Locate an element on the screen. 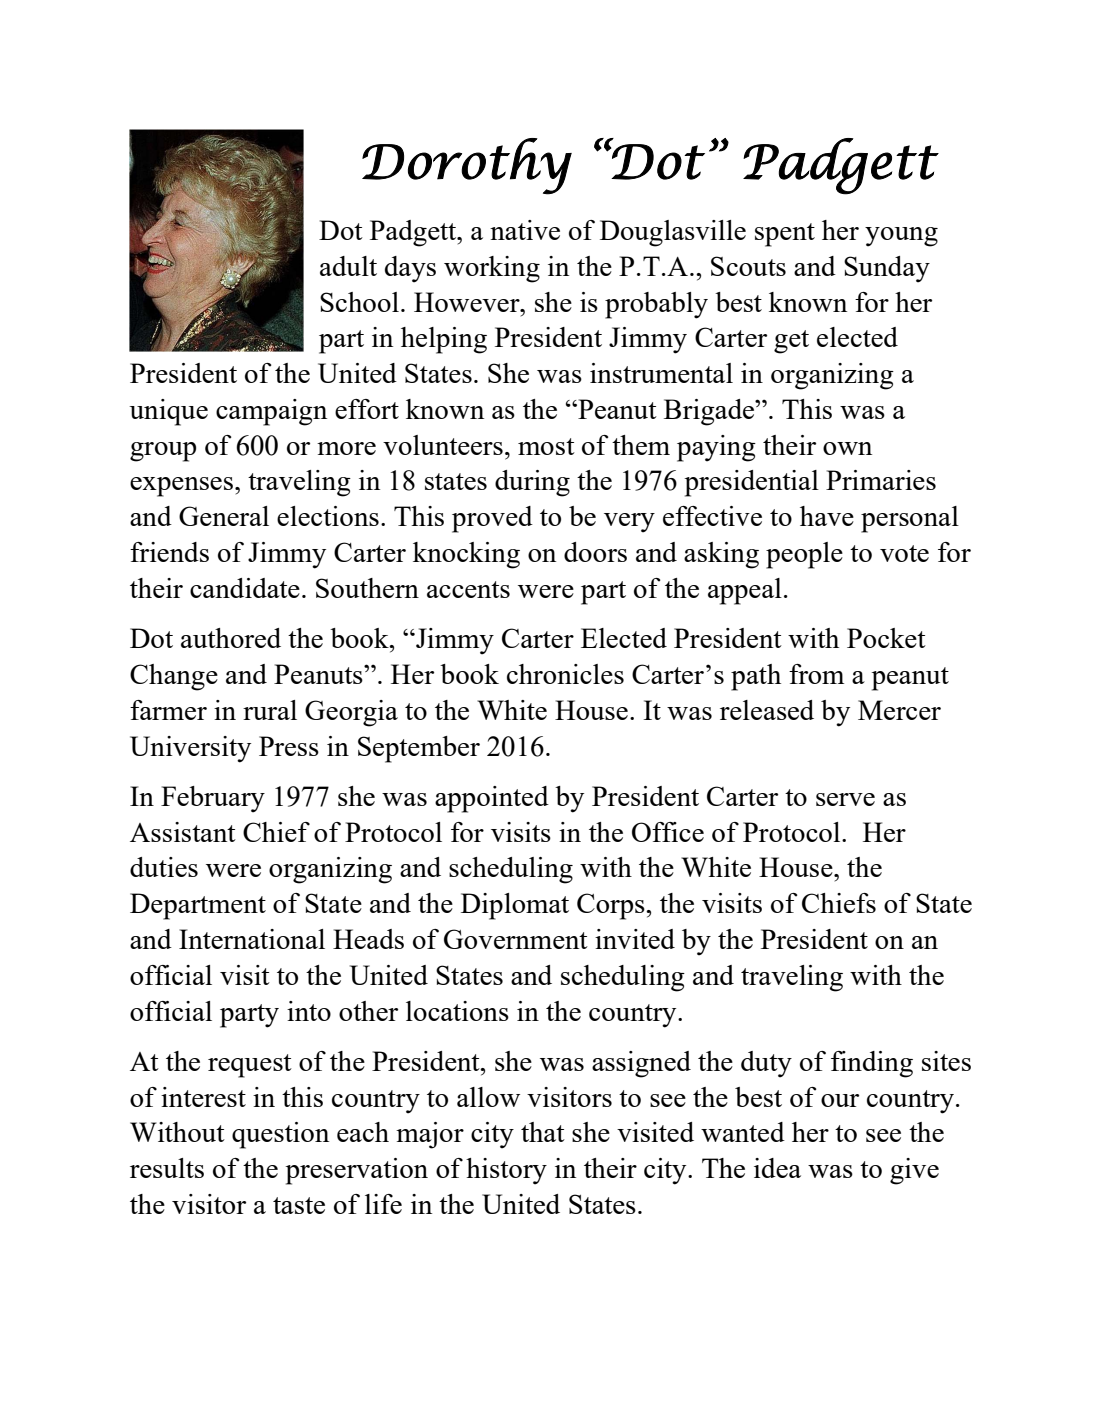 The height and width of the screenshot is (1428, 1104). from is located at coordinates (816, 674).
